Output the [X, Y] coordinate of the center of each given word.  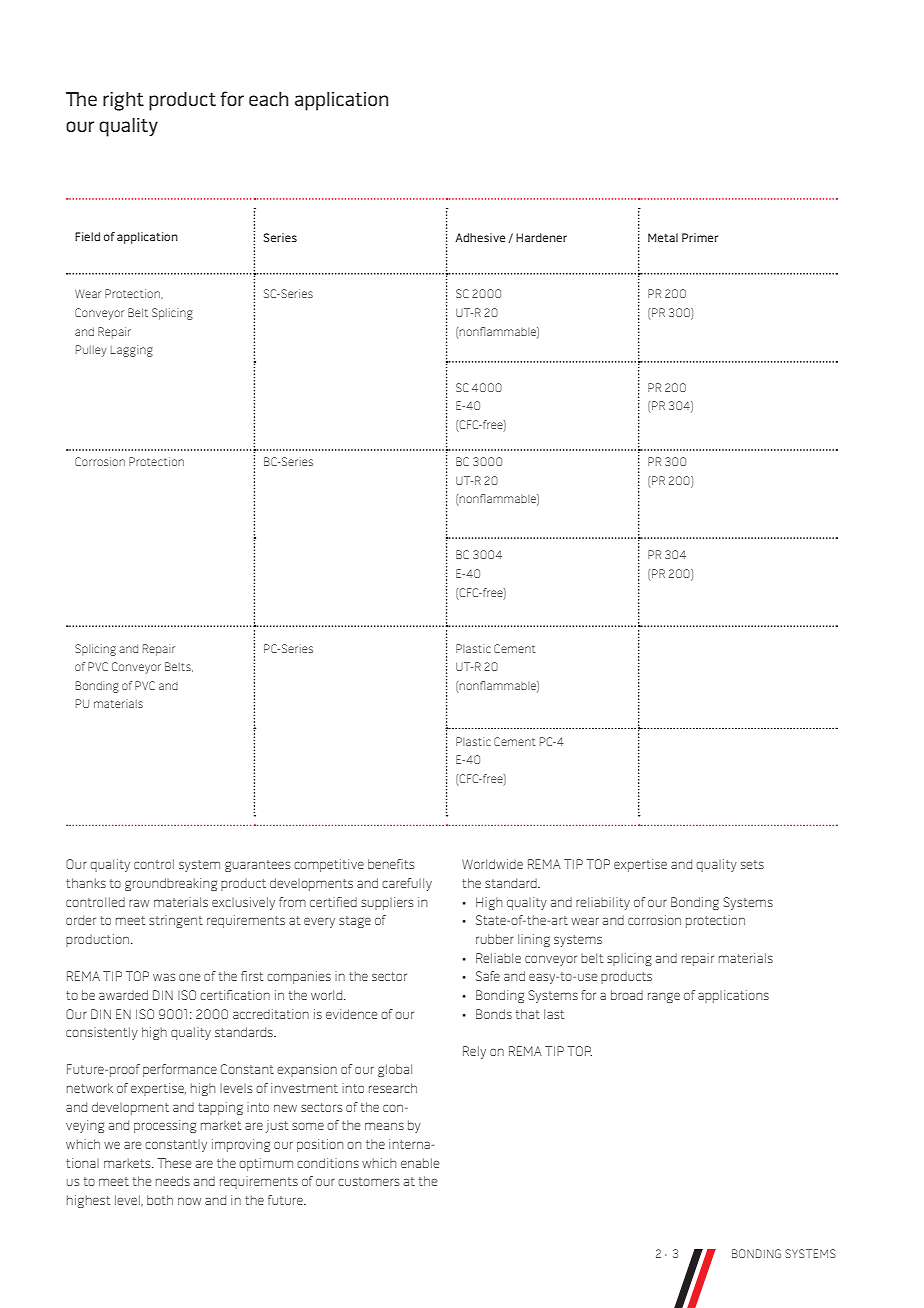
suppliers [387, 903]
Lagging [132, 351]
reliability [603, 903]
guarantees [258, 866]
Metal [663, 237]
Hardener [541, 237]
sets [752, 864]
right [123, 101]
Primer [700, 237]
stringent [176, 921]
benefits [391, 864]
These [174, 1163]
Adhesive [480, 237]
